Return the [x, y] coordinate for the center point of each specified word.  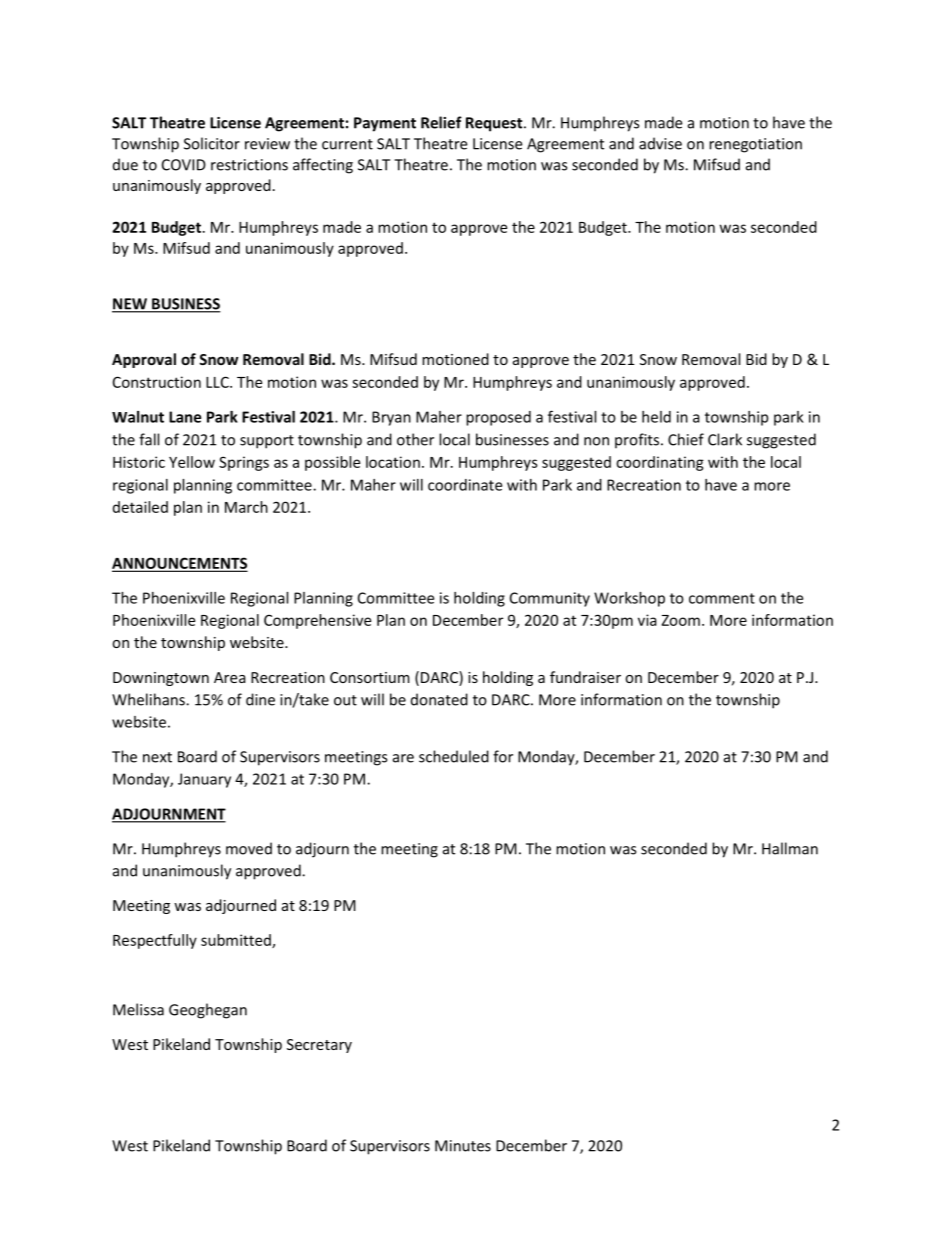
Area [230, 677]
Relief [441, 122]
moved [249, 848]
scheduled [454, 756]
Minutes [463, 1146]
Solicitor [212, 143]
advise [660, 143]
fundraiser [585, 677]
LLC [218, 382]
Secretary [319, 1046]
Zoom [681, 620]
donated [439, 699]
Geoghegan [208, 1011]
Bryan [391, 418]
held [656, 417]
